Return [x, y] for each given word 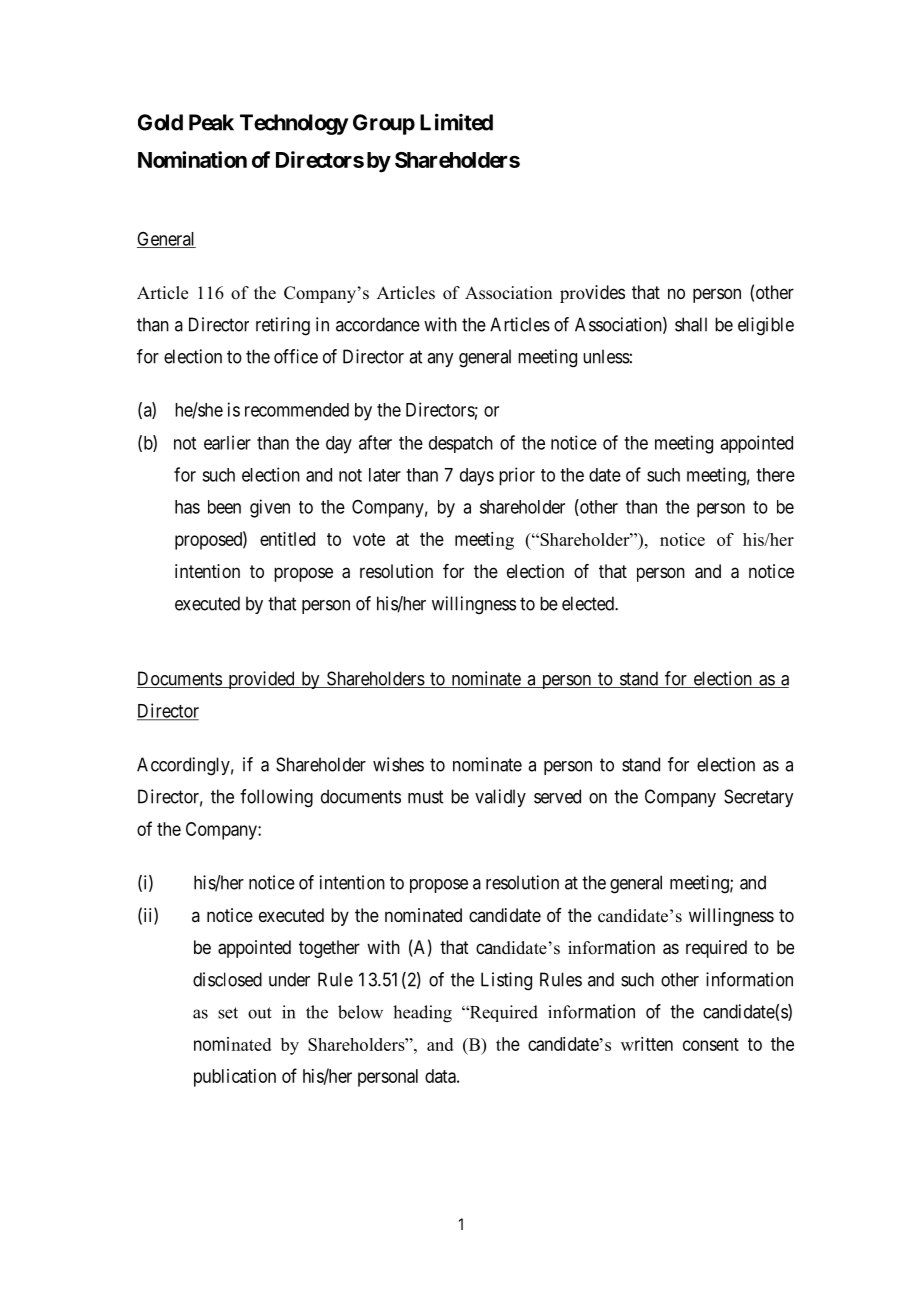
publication [235, 1078]
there [775, 475]
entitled [287, 539]
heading [422, 1014]
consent [711, 1044]
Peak [211, 122]
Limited [456, 122]
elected [589, 603]
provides [592, 294]
